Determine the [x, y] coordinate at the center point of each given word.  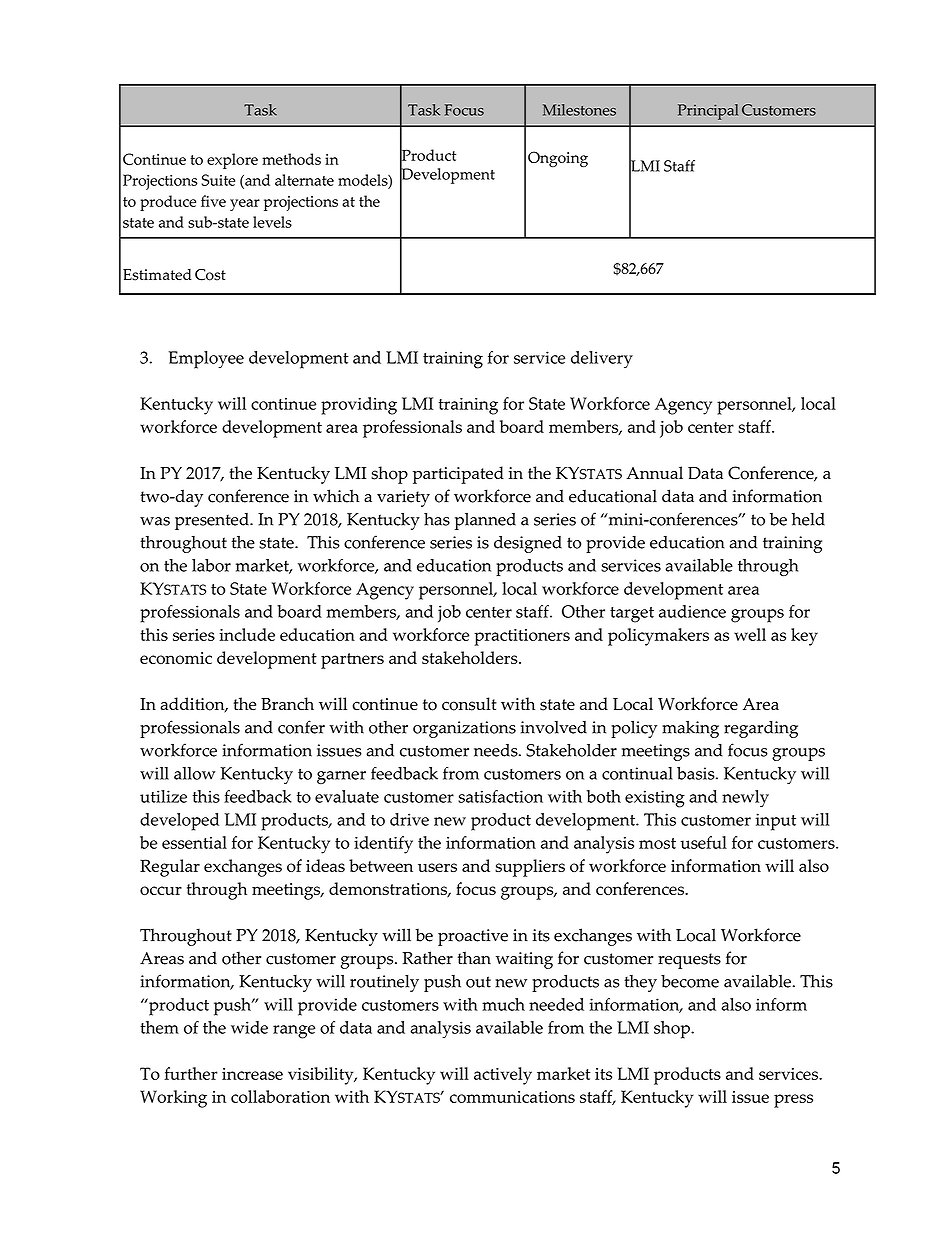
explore [232, 161]
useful [703, 842]
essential [194, 842]
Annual [654, 472]
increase [252, 1074]
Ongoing [558, 159]
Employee [206, 360]
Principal [708, 112]
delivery [602, 360]
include [247, 634]
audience [692, 611]
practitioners [522, 637]
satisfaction [500, 796]
